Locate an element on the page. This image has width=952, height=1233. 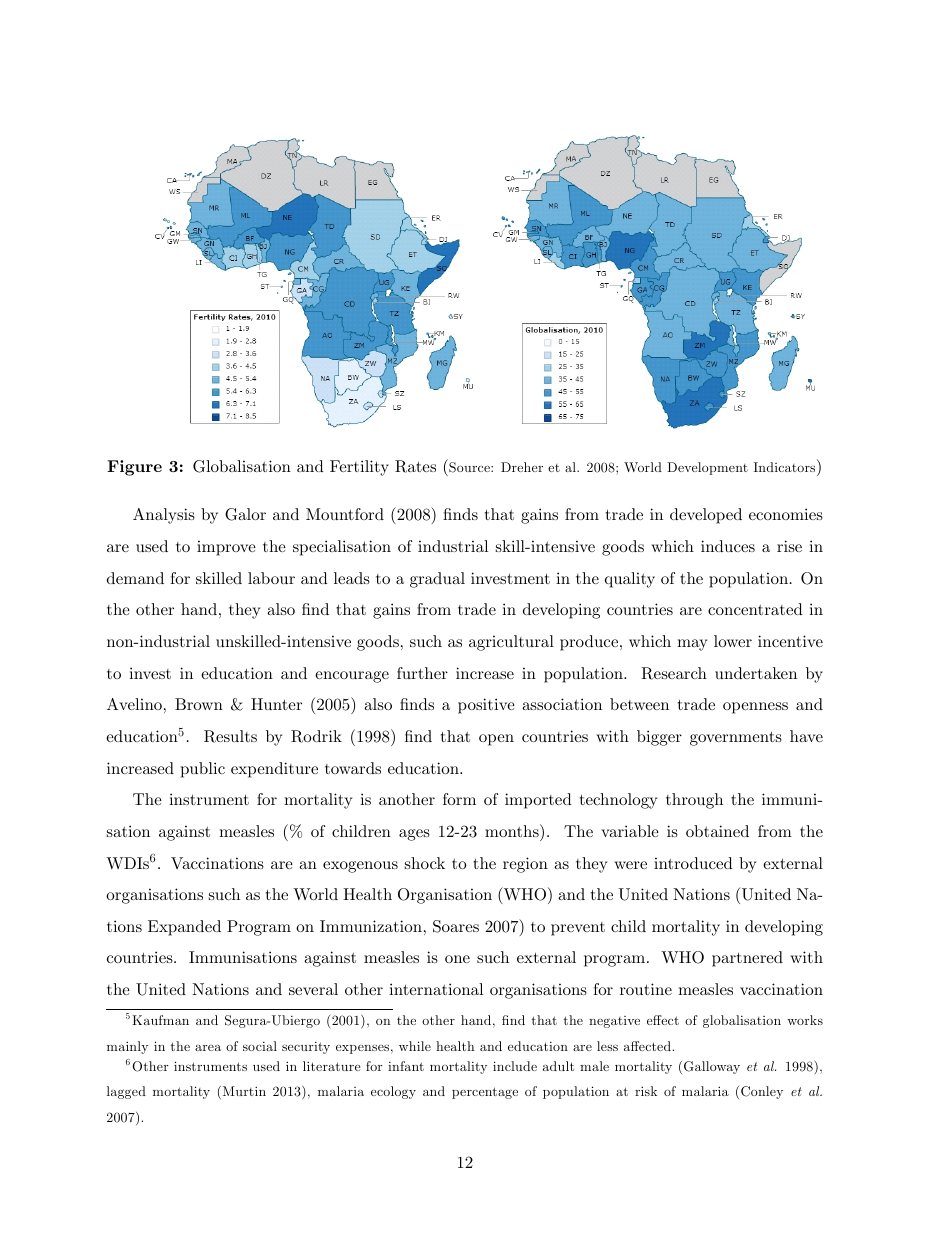
area is located at coordinates (208, 1048).
